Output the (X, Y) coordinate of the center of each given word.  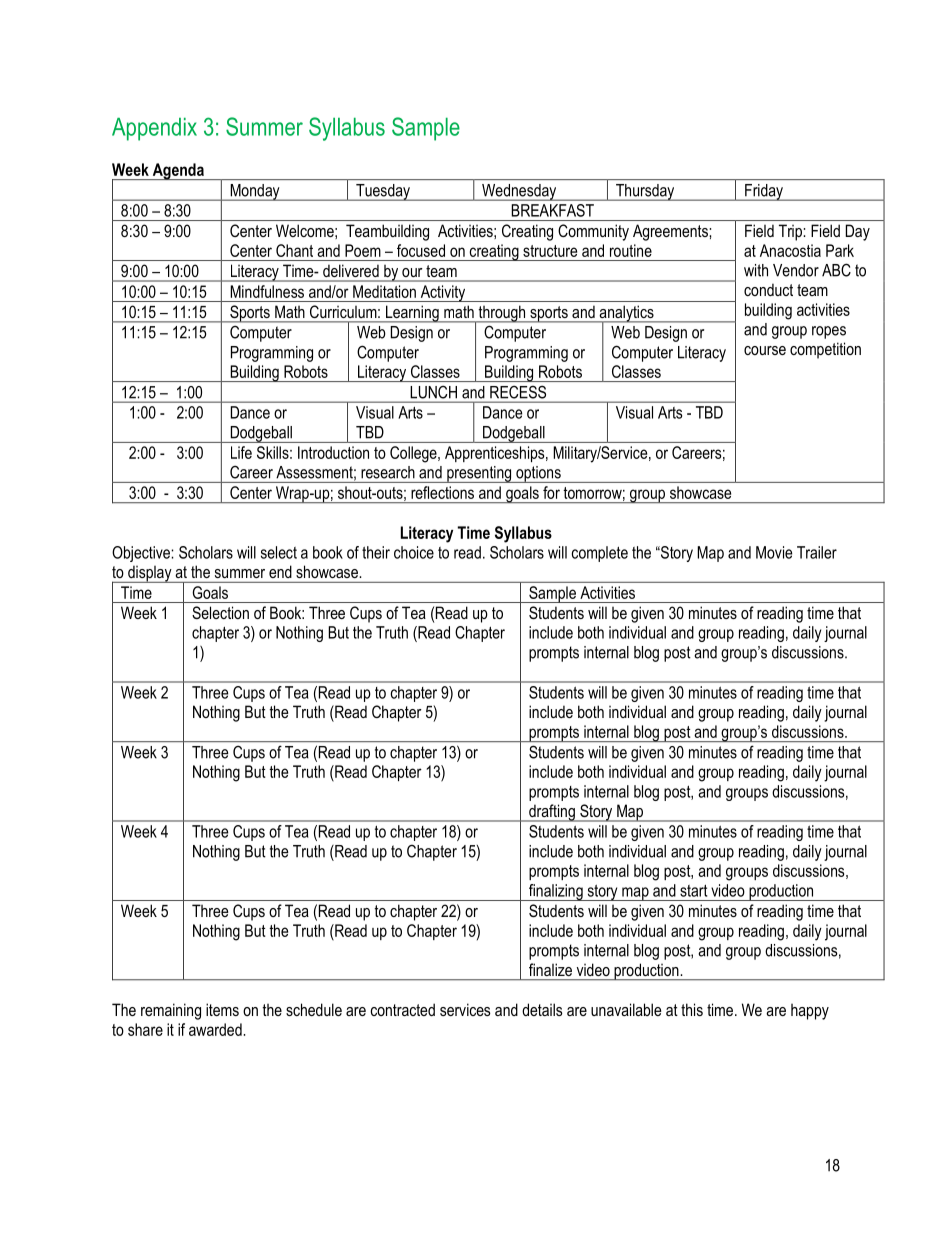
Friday (764, 192)
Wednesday (519, 192)
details (542, 1009)
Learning (412, 314)
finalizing (555, 892)
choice (414, 552)
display (150, 574)
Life (241, 452)
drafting (552, 813)
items (222, 1009)
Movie (774, 552)
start (693, 890)
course (765, 350)
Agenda (178, 171)
